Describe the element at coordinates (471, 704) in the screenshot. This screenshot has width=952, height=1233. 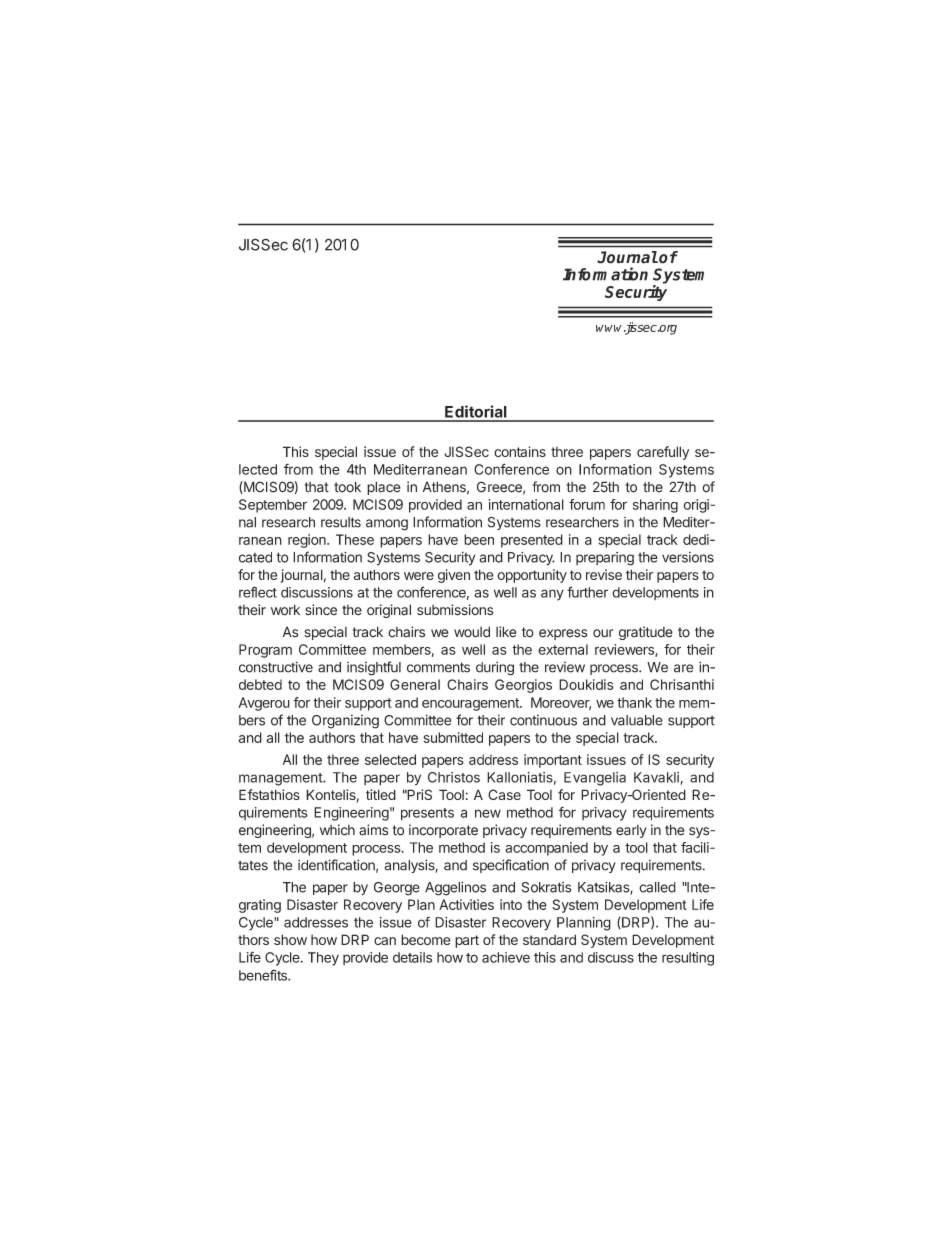
I see `encouragement` at that location.
